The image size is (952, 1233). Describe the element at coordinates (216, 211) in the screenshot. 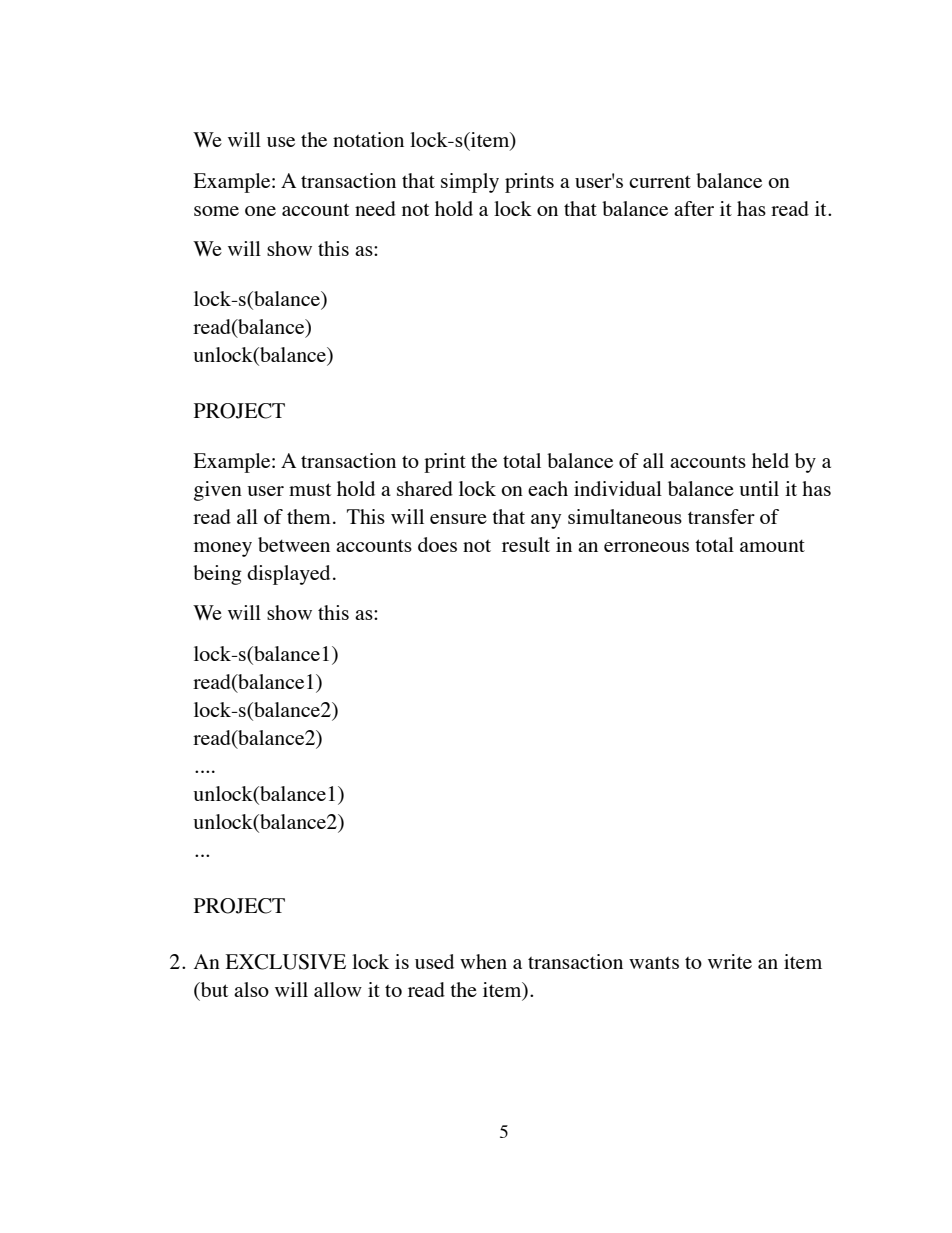

I see `some` at that location.
